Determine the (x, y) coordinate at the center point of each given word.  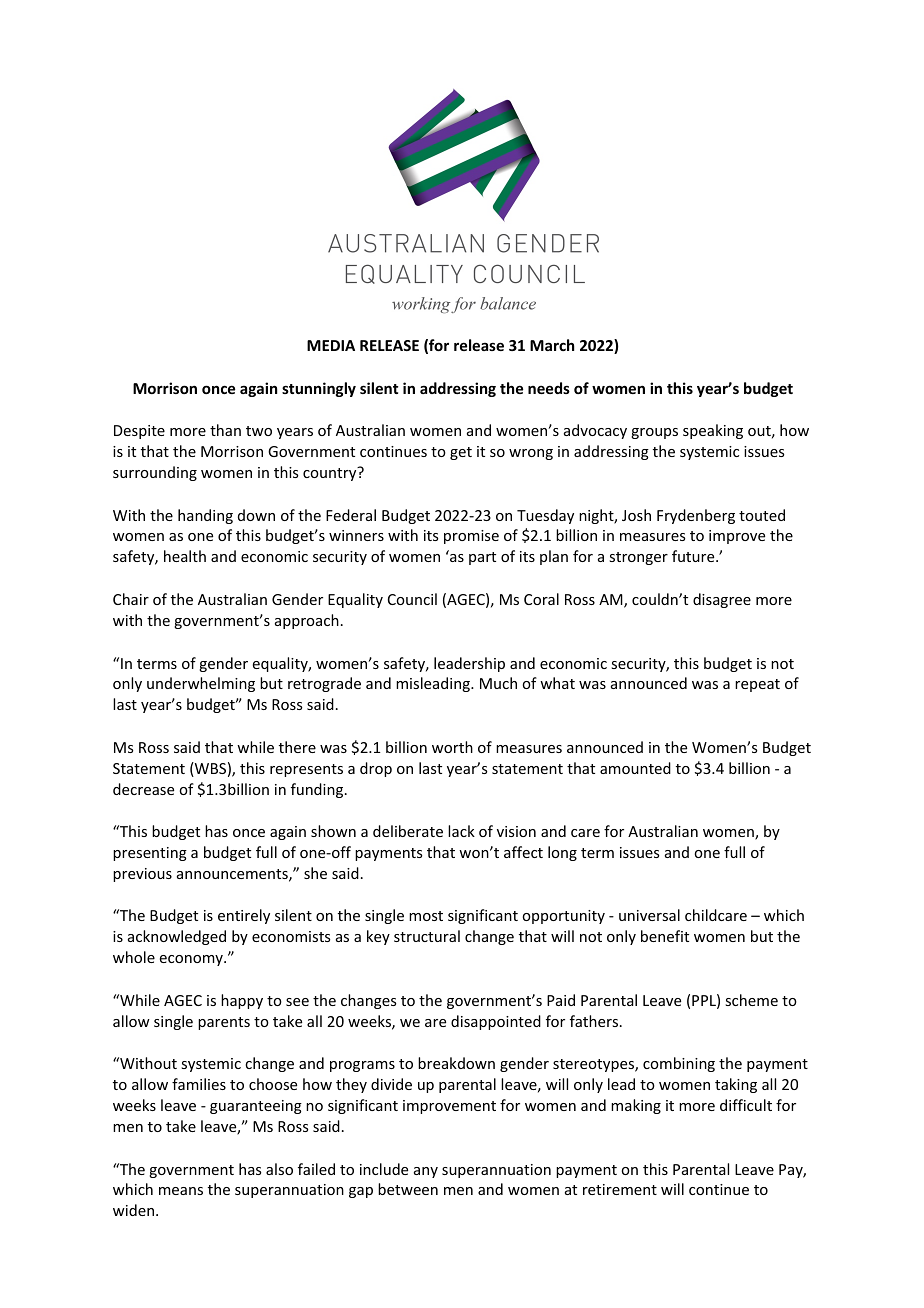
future (694, 556)
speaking (713, 431)
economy (192, 960)
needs (549, 388)
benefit (665, 936)
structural (427, 936)
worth (452, 747)
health (185, 556)
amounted (635, 768)
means (181, 1191)
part (482, 558)
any (426, 1172)
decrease (143, 789)
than (225, 430)
